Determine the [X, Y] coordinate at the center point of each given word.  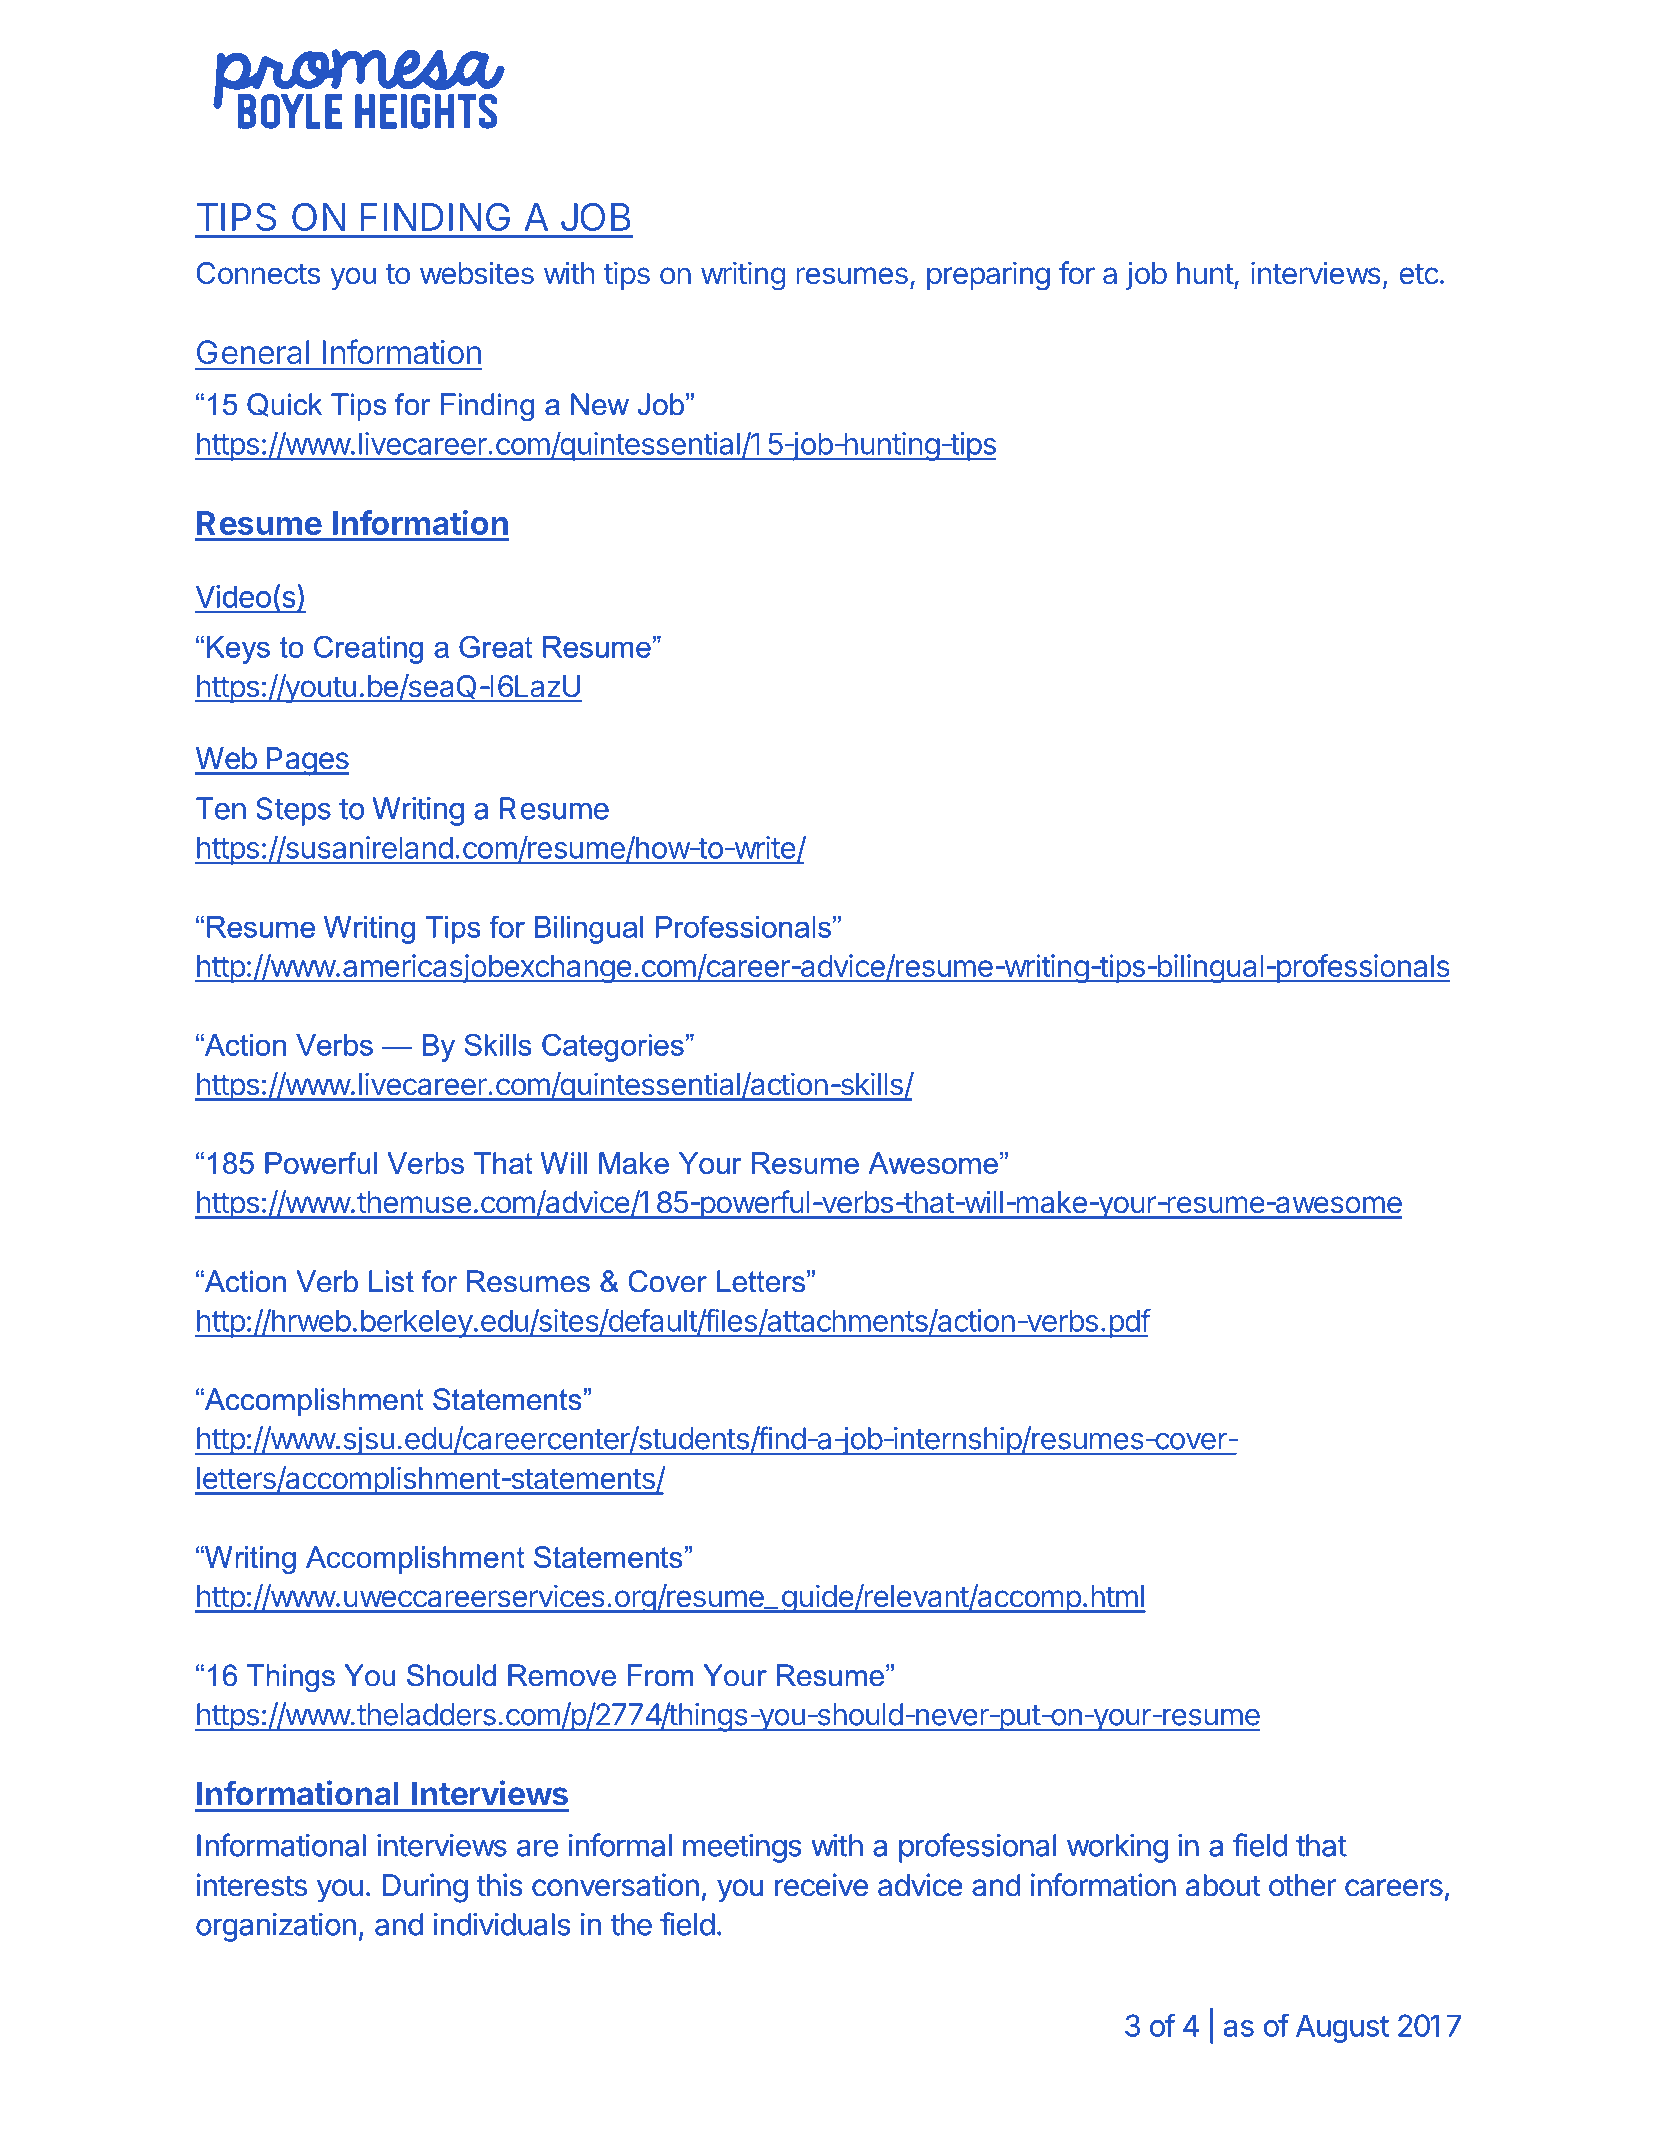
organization [276, 1927]
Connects [258, 273]
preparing [988, 276]
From [660, 1675]
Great [495, 646]
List [391, 1281]
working [1117, 1848]
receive [821, 1885]
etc [1419, 274]
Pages [307, 761]
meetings [742, 1848]
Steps [293, 811]
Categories [613, 1047]
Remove [562, 1675]
